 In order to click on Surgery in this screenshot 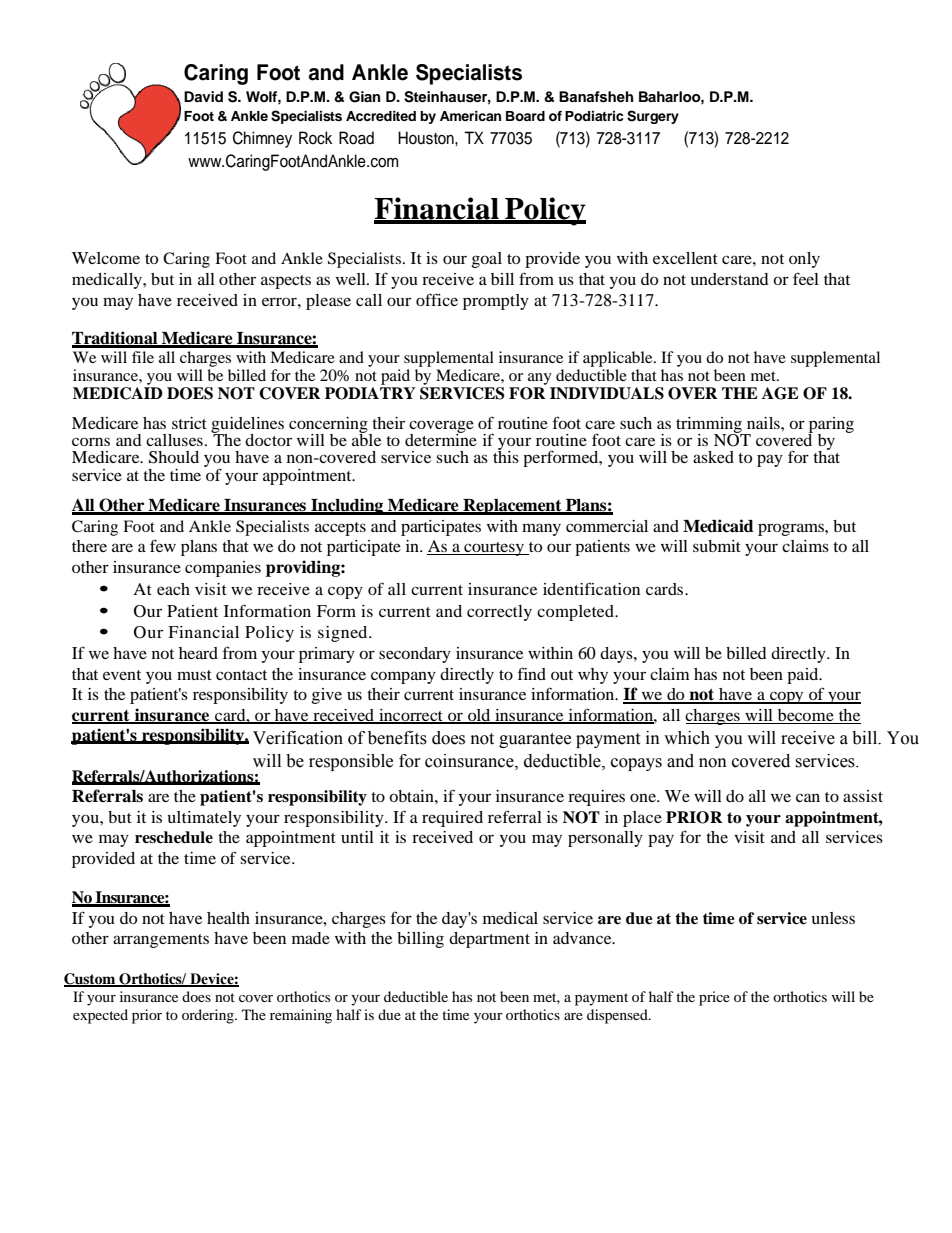, I will do `click(653, 117)`.
